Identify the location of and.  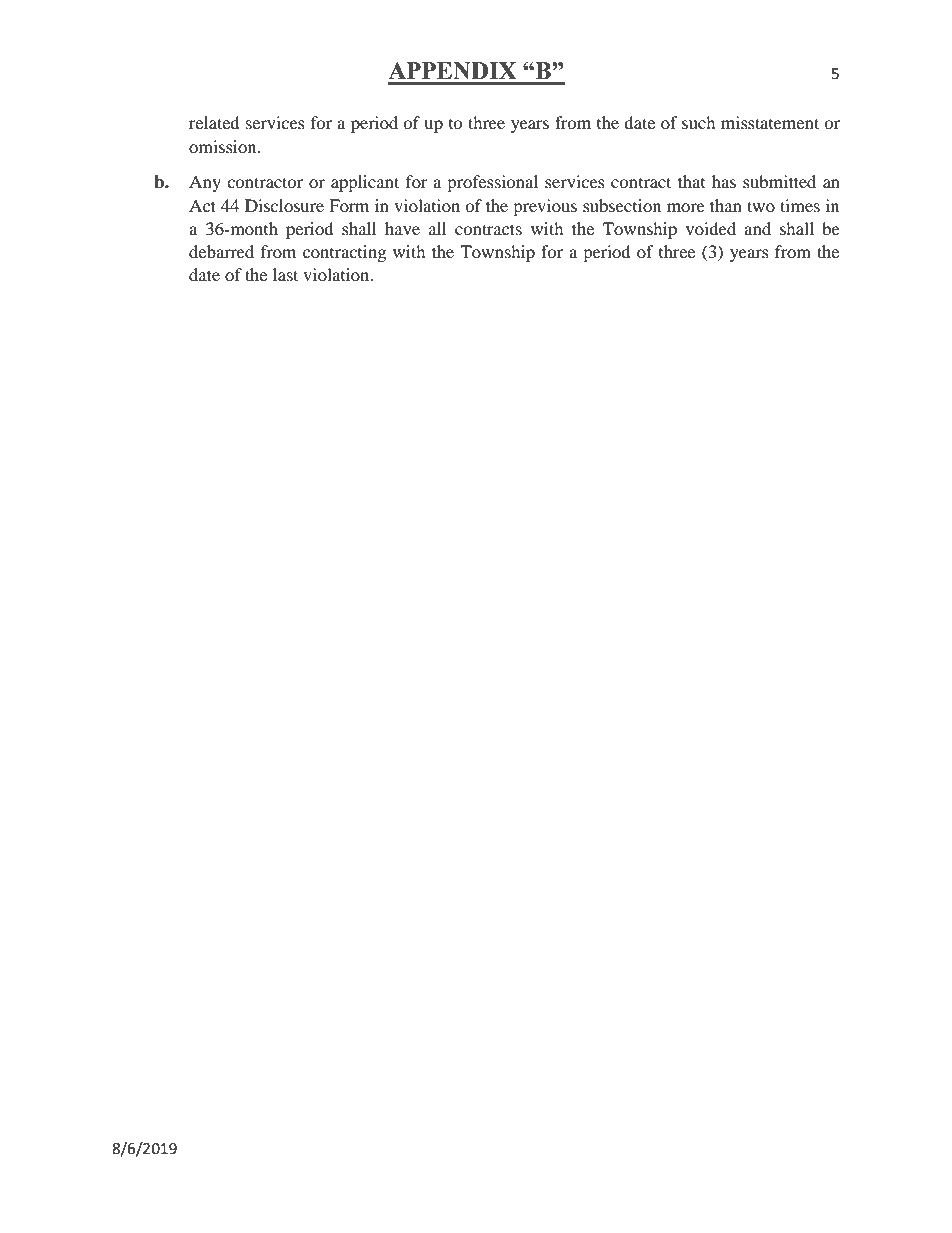
(757, 228).
